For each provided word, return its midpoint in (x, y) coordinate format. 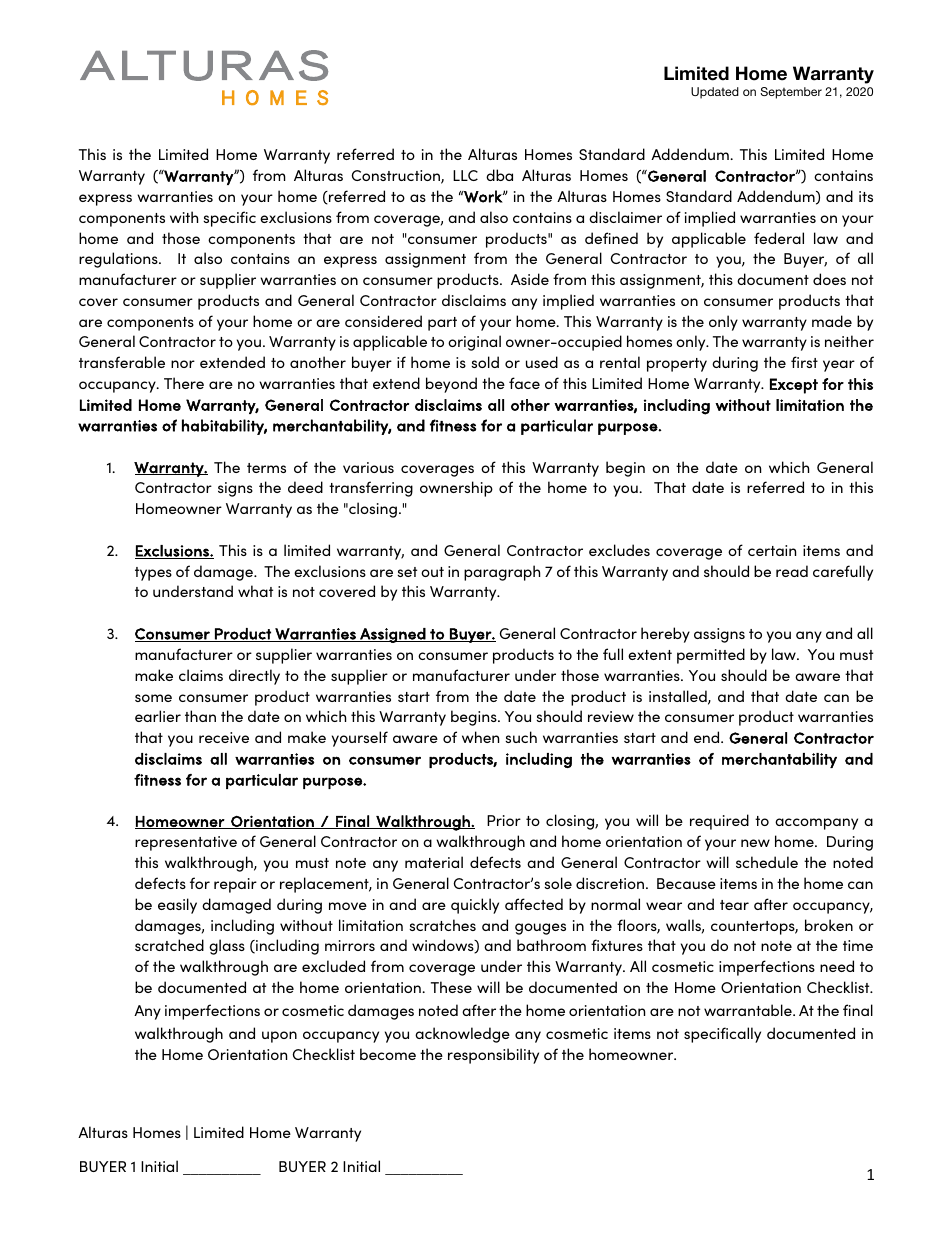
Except (794, 386)
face (524, 383)
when (480, 737)
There (184, 383)
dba (499, 175)
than (200, 716)
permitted (711, 656)
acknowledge (462, 1035)
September (791, 93)
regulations (119, 260)
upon (279, 1037)
